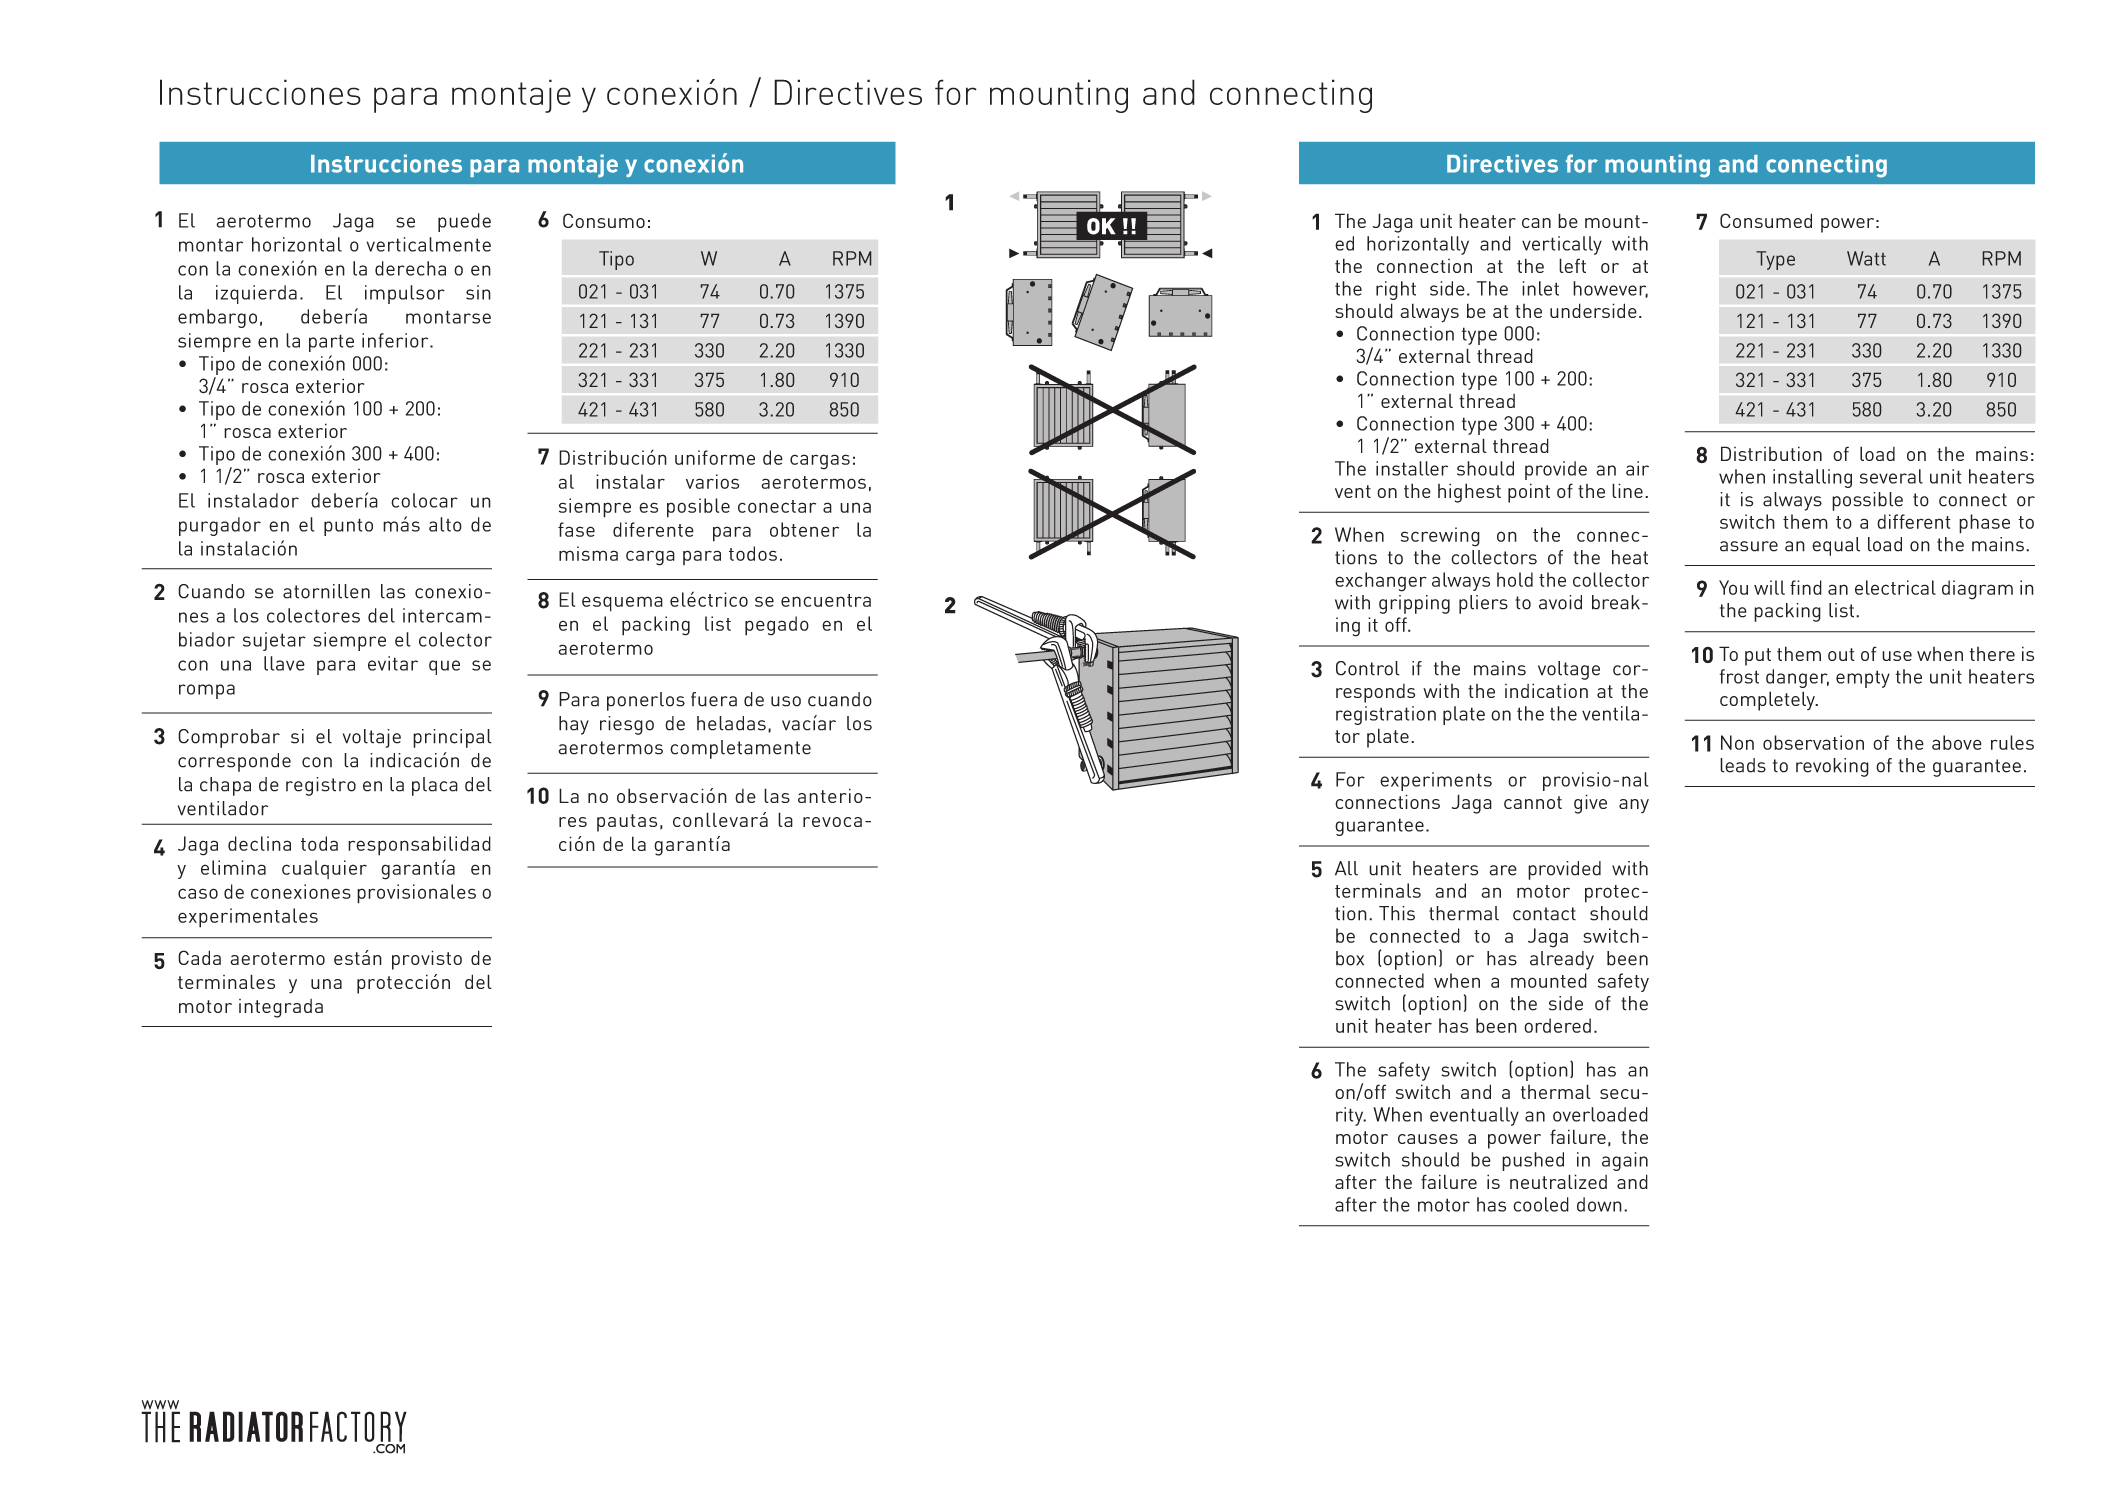 This screenshot has height=1489, width=2106. I want to click on again, so click(1625, 1161).
